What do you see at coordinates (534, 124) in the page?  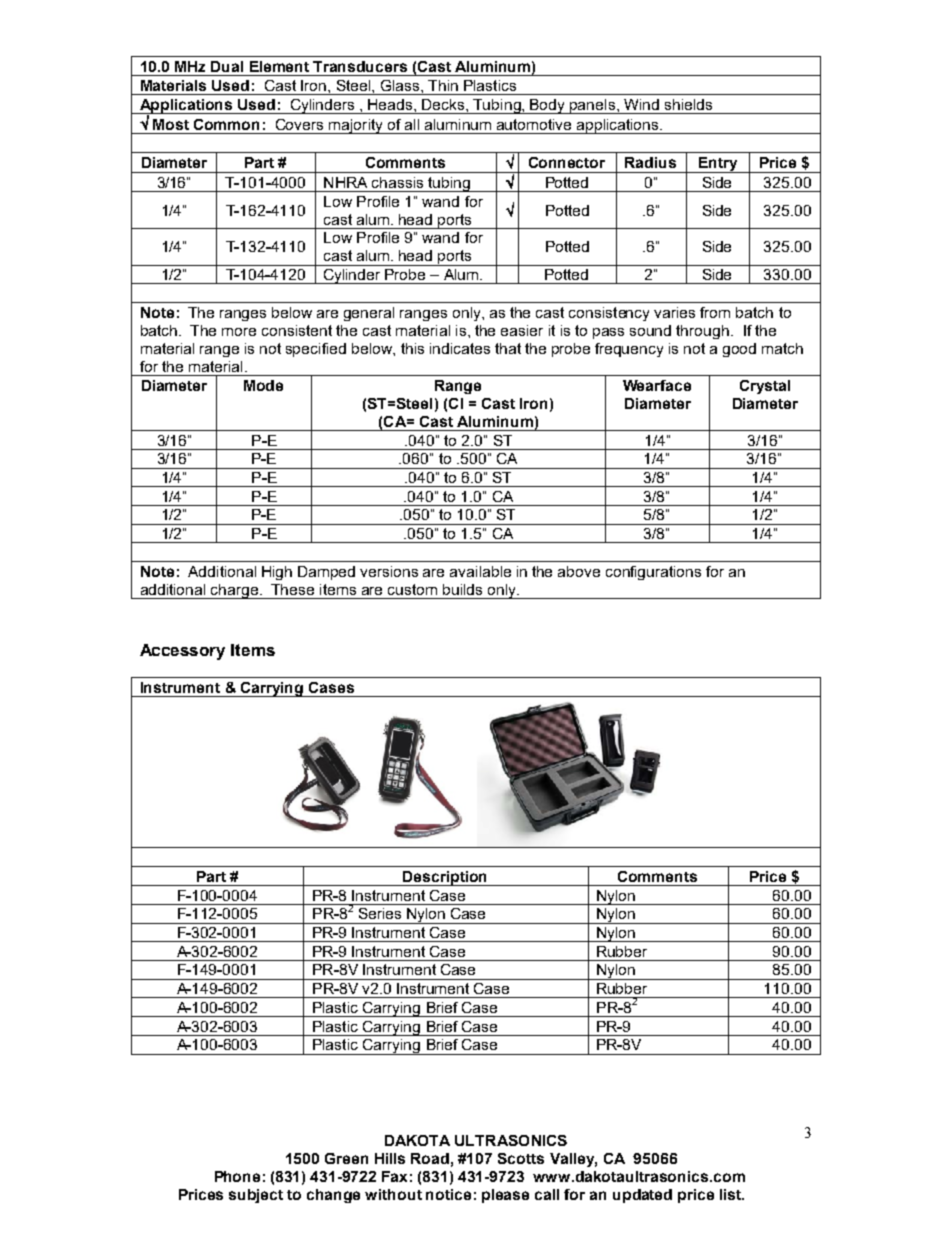 I see `automotive` at bounding box center [534, 124].
